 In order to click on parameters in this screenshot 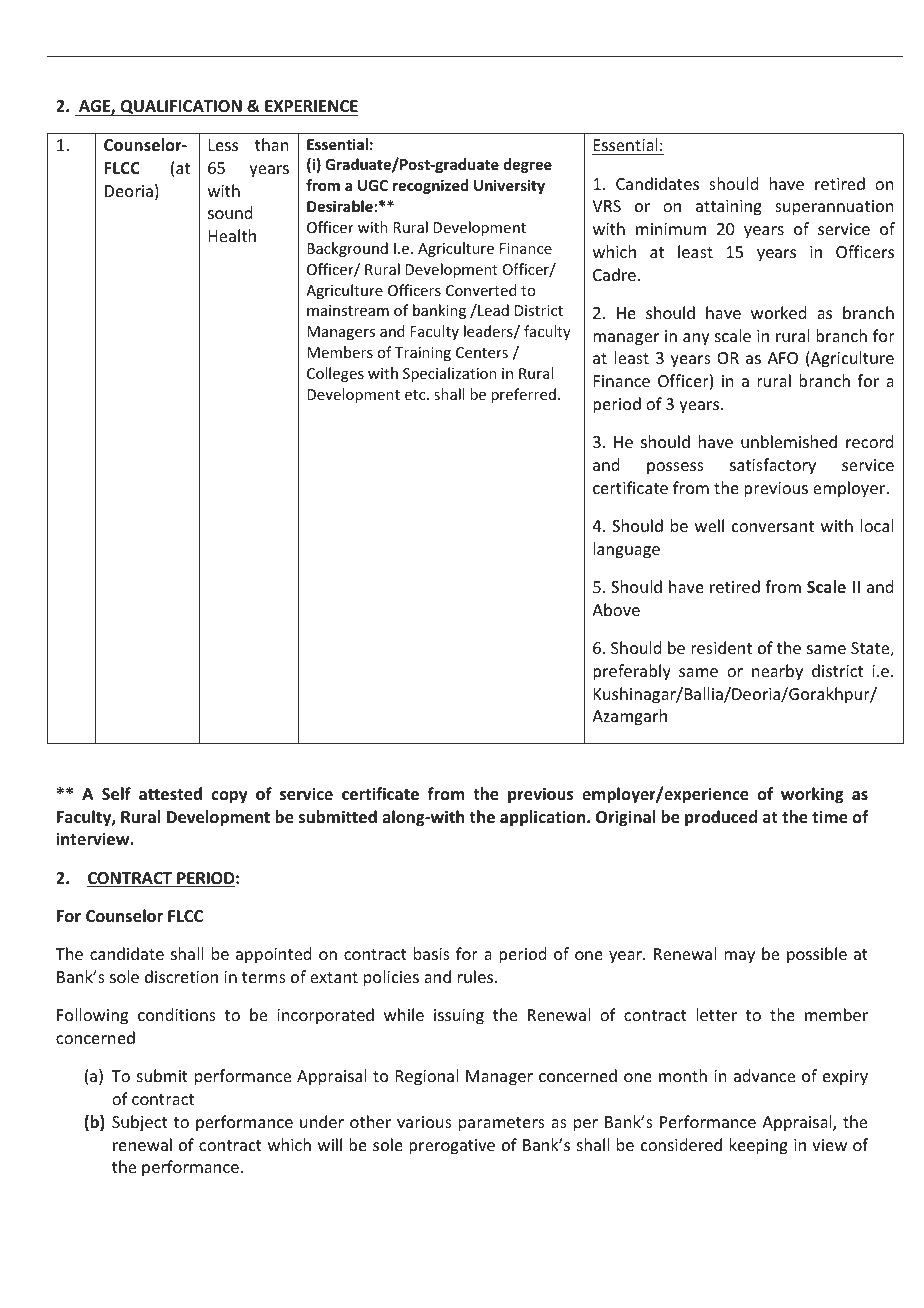, I will do `click(502, 1124)`.
